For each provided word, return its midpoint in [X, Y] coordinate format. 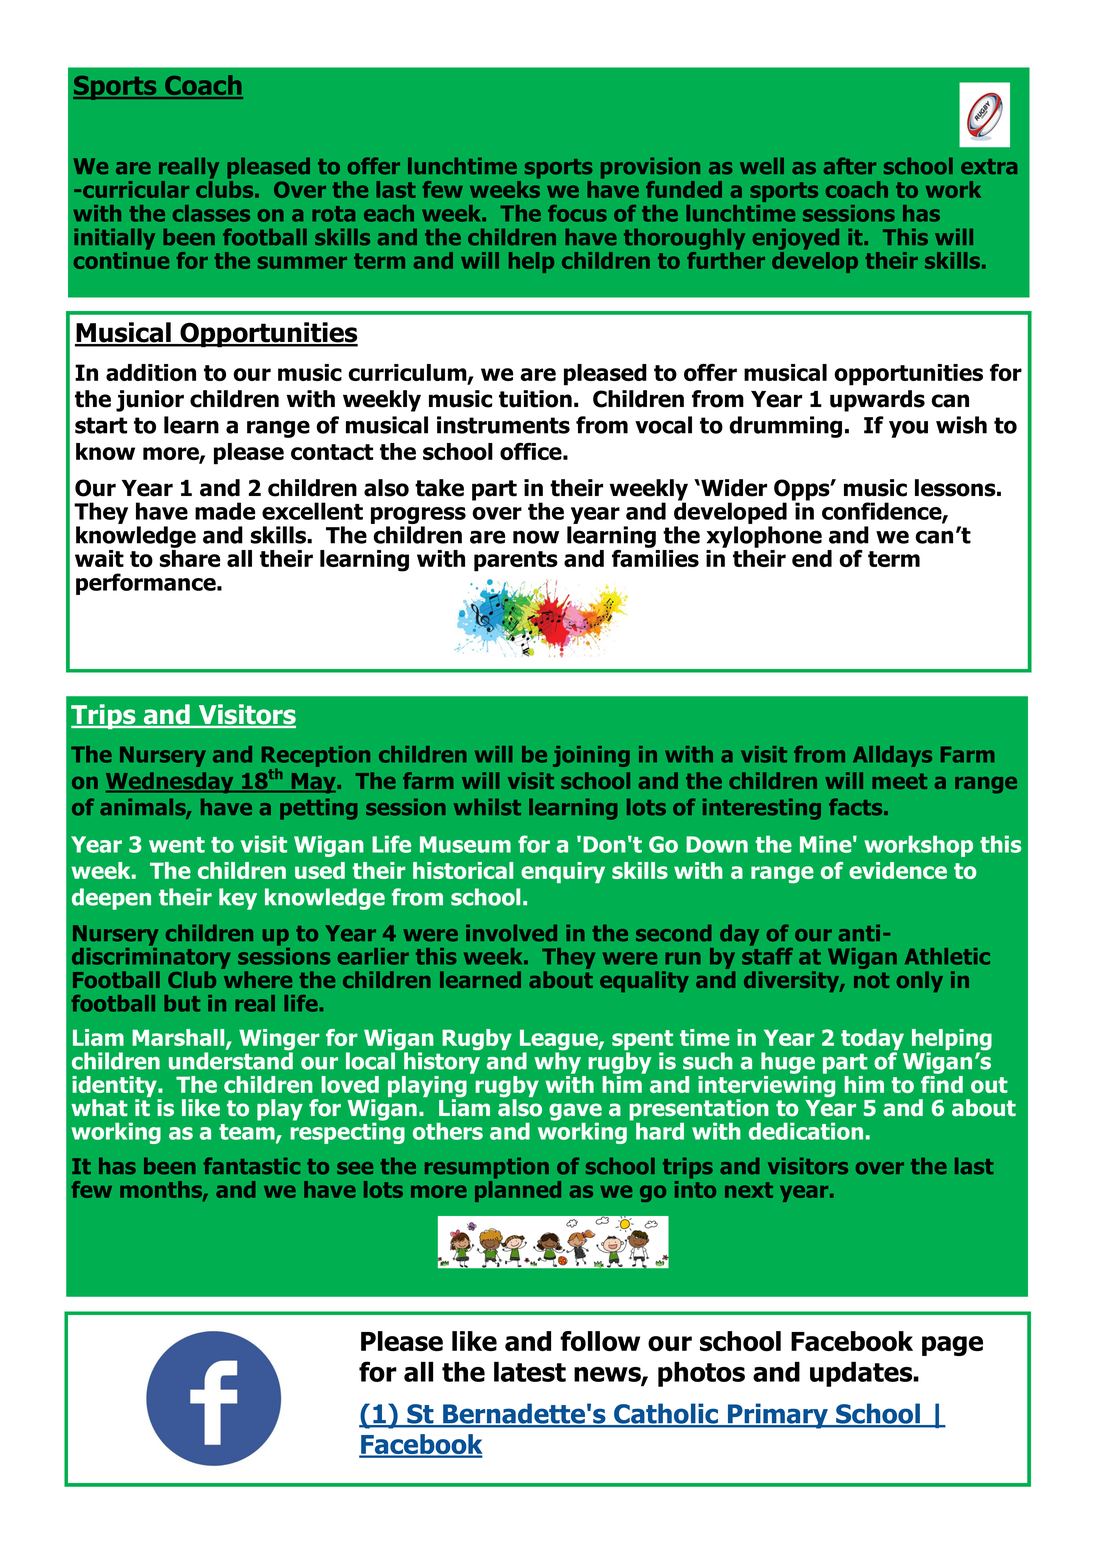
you [908, 429]
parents [516, 561]
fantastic [251, 1166]
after [850, 166]
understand [231, 1060]
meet [900, 781]
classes [211, 213]
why [557, 1062]
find [942, 1083]
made [225, 511]
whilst [487, 807]
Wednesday [171, 782]
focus [577, 213]
